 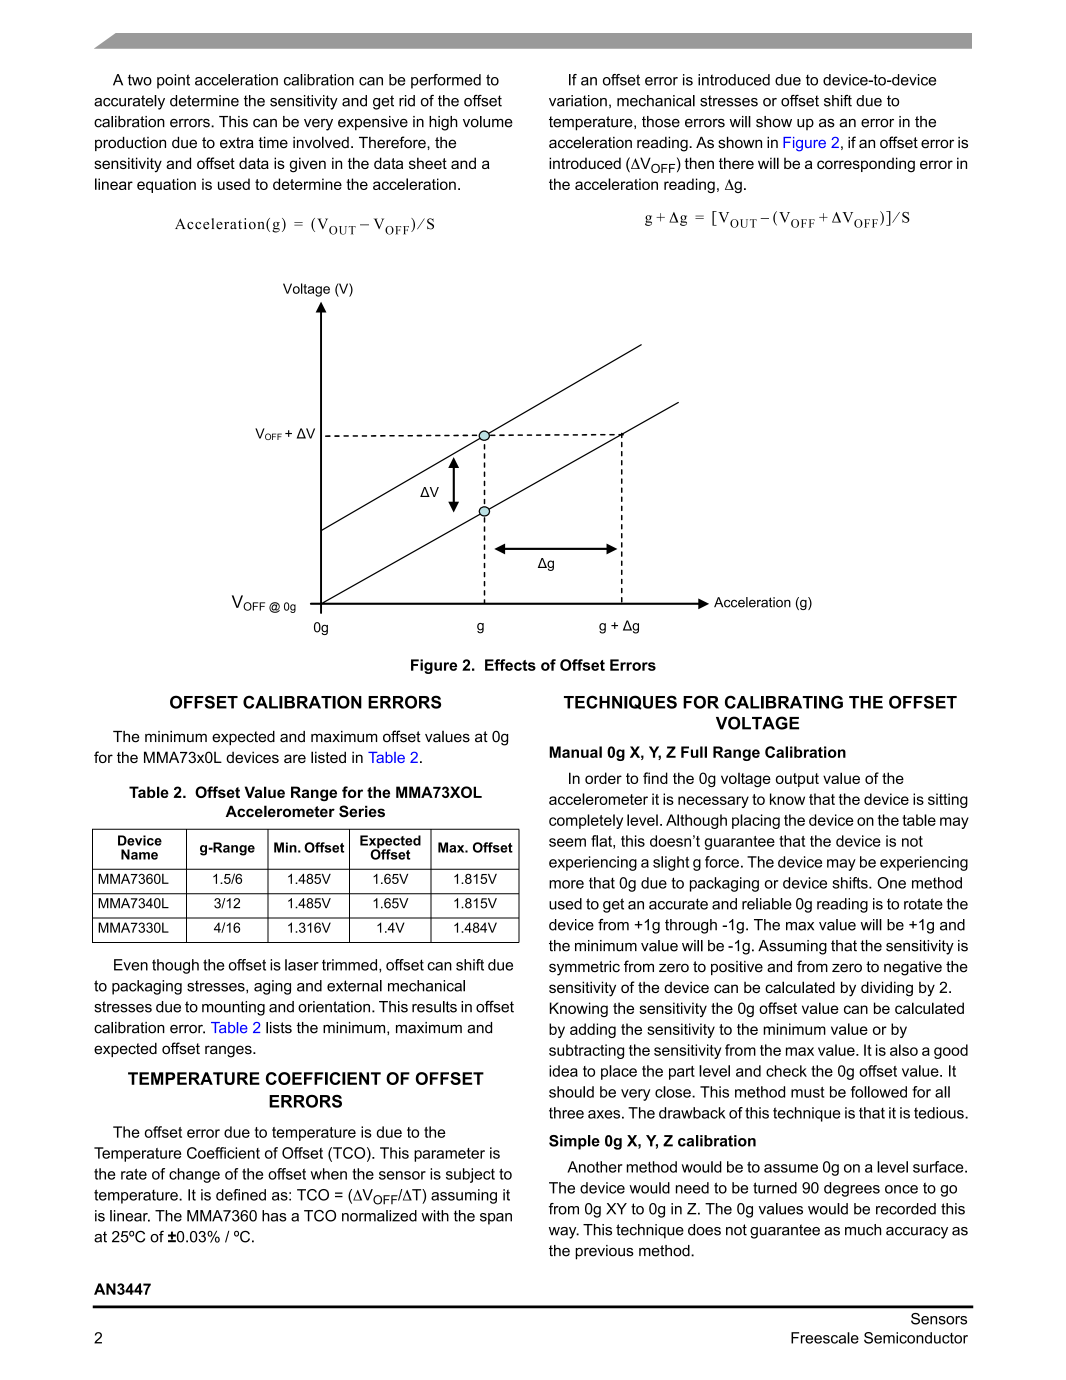 I want to click on previous, so click(x=604, y=1252).
